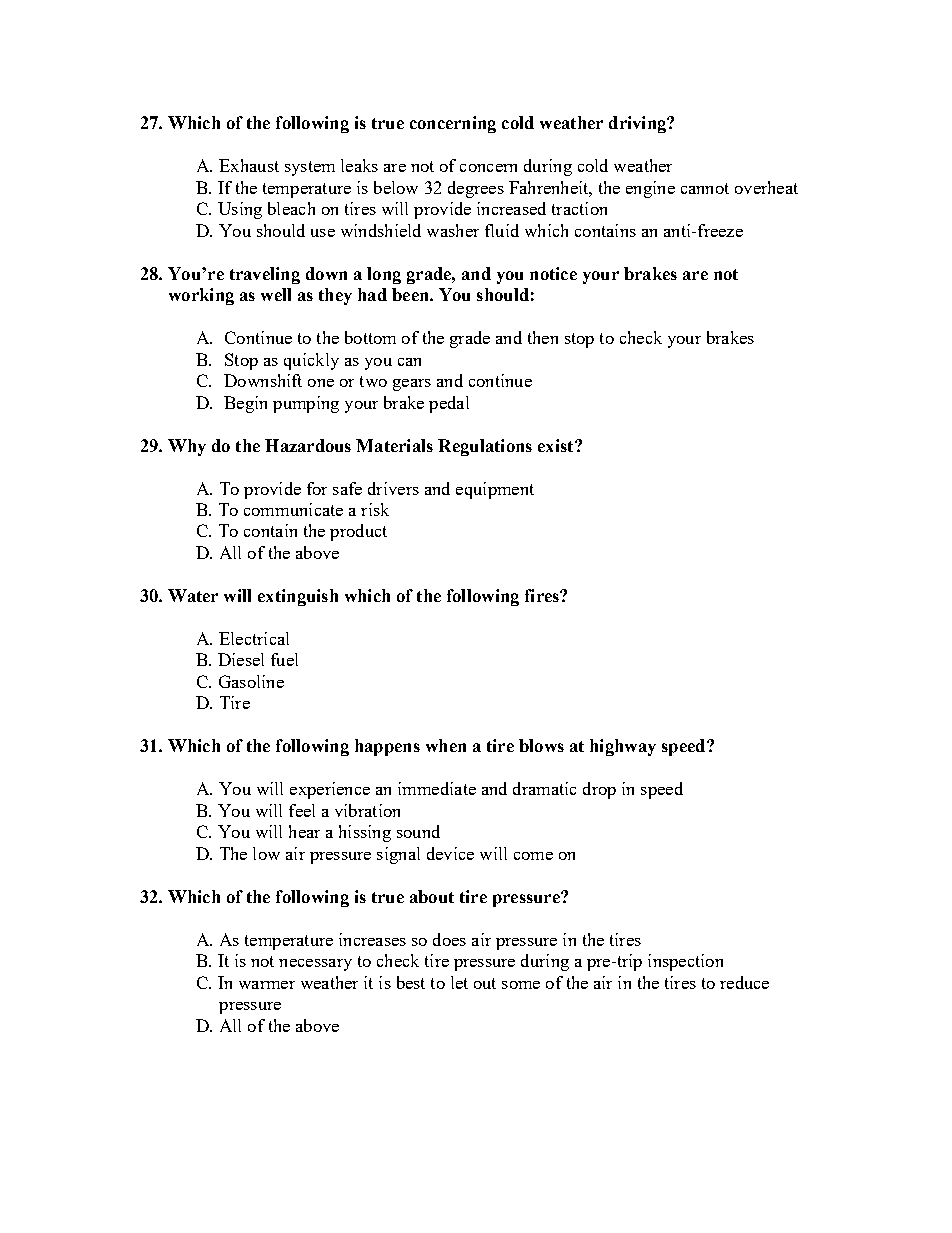 The width and height of the screenshot is (952, 1233). Describe the element at coordinates (705, 188) in the screenshot. I see `cannot` at that location.
